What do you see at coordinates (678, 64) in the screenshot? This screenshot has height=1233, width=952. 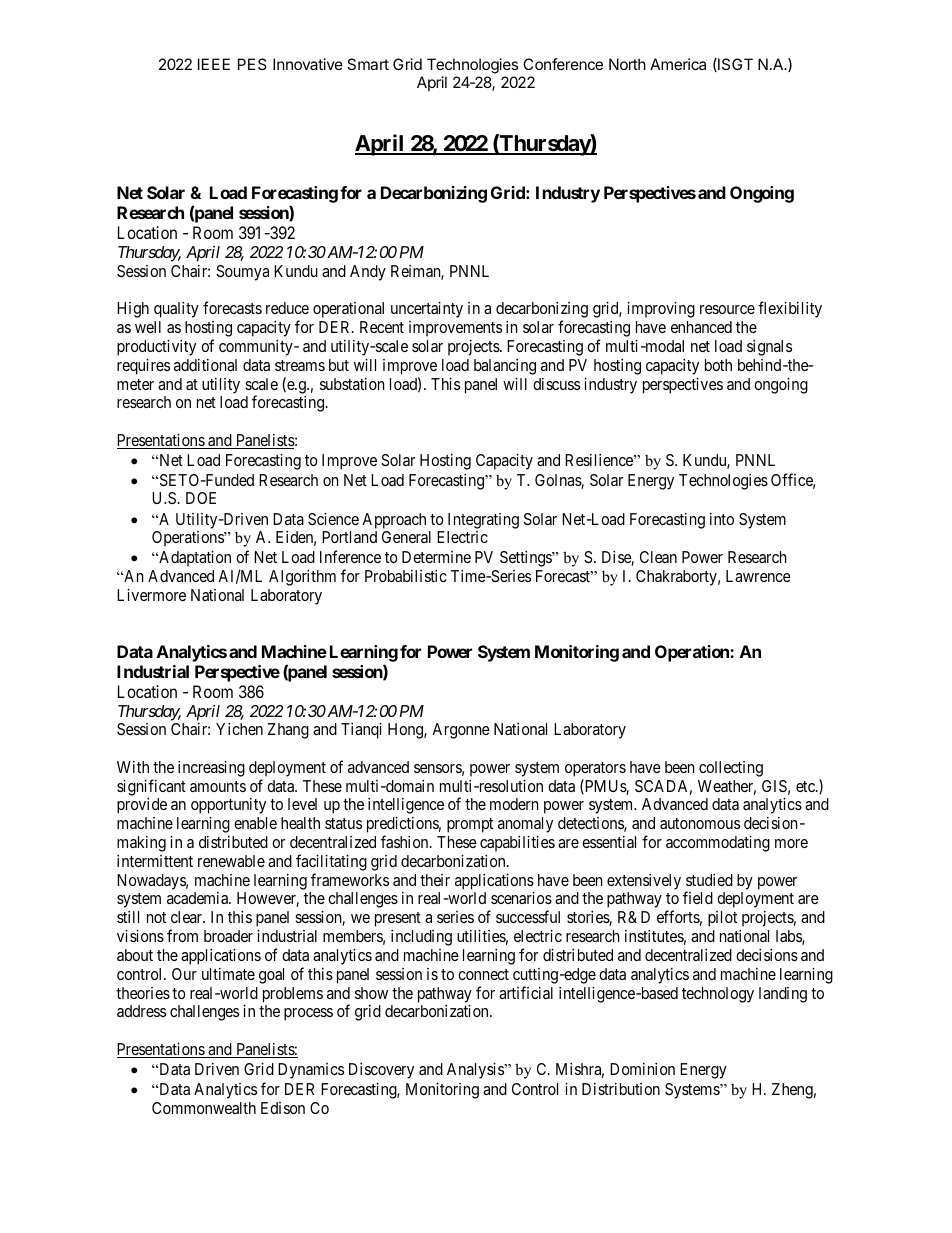 I see `America` at bounding box center [678, 64].
